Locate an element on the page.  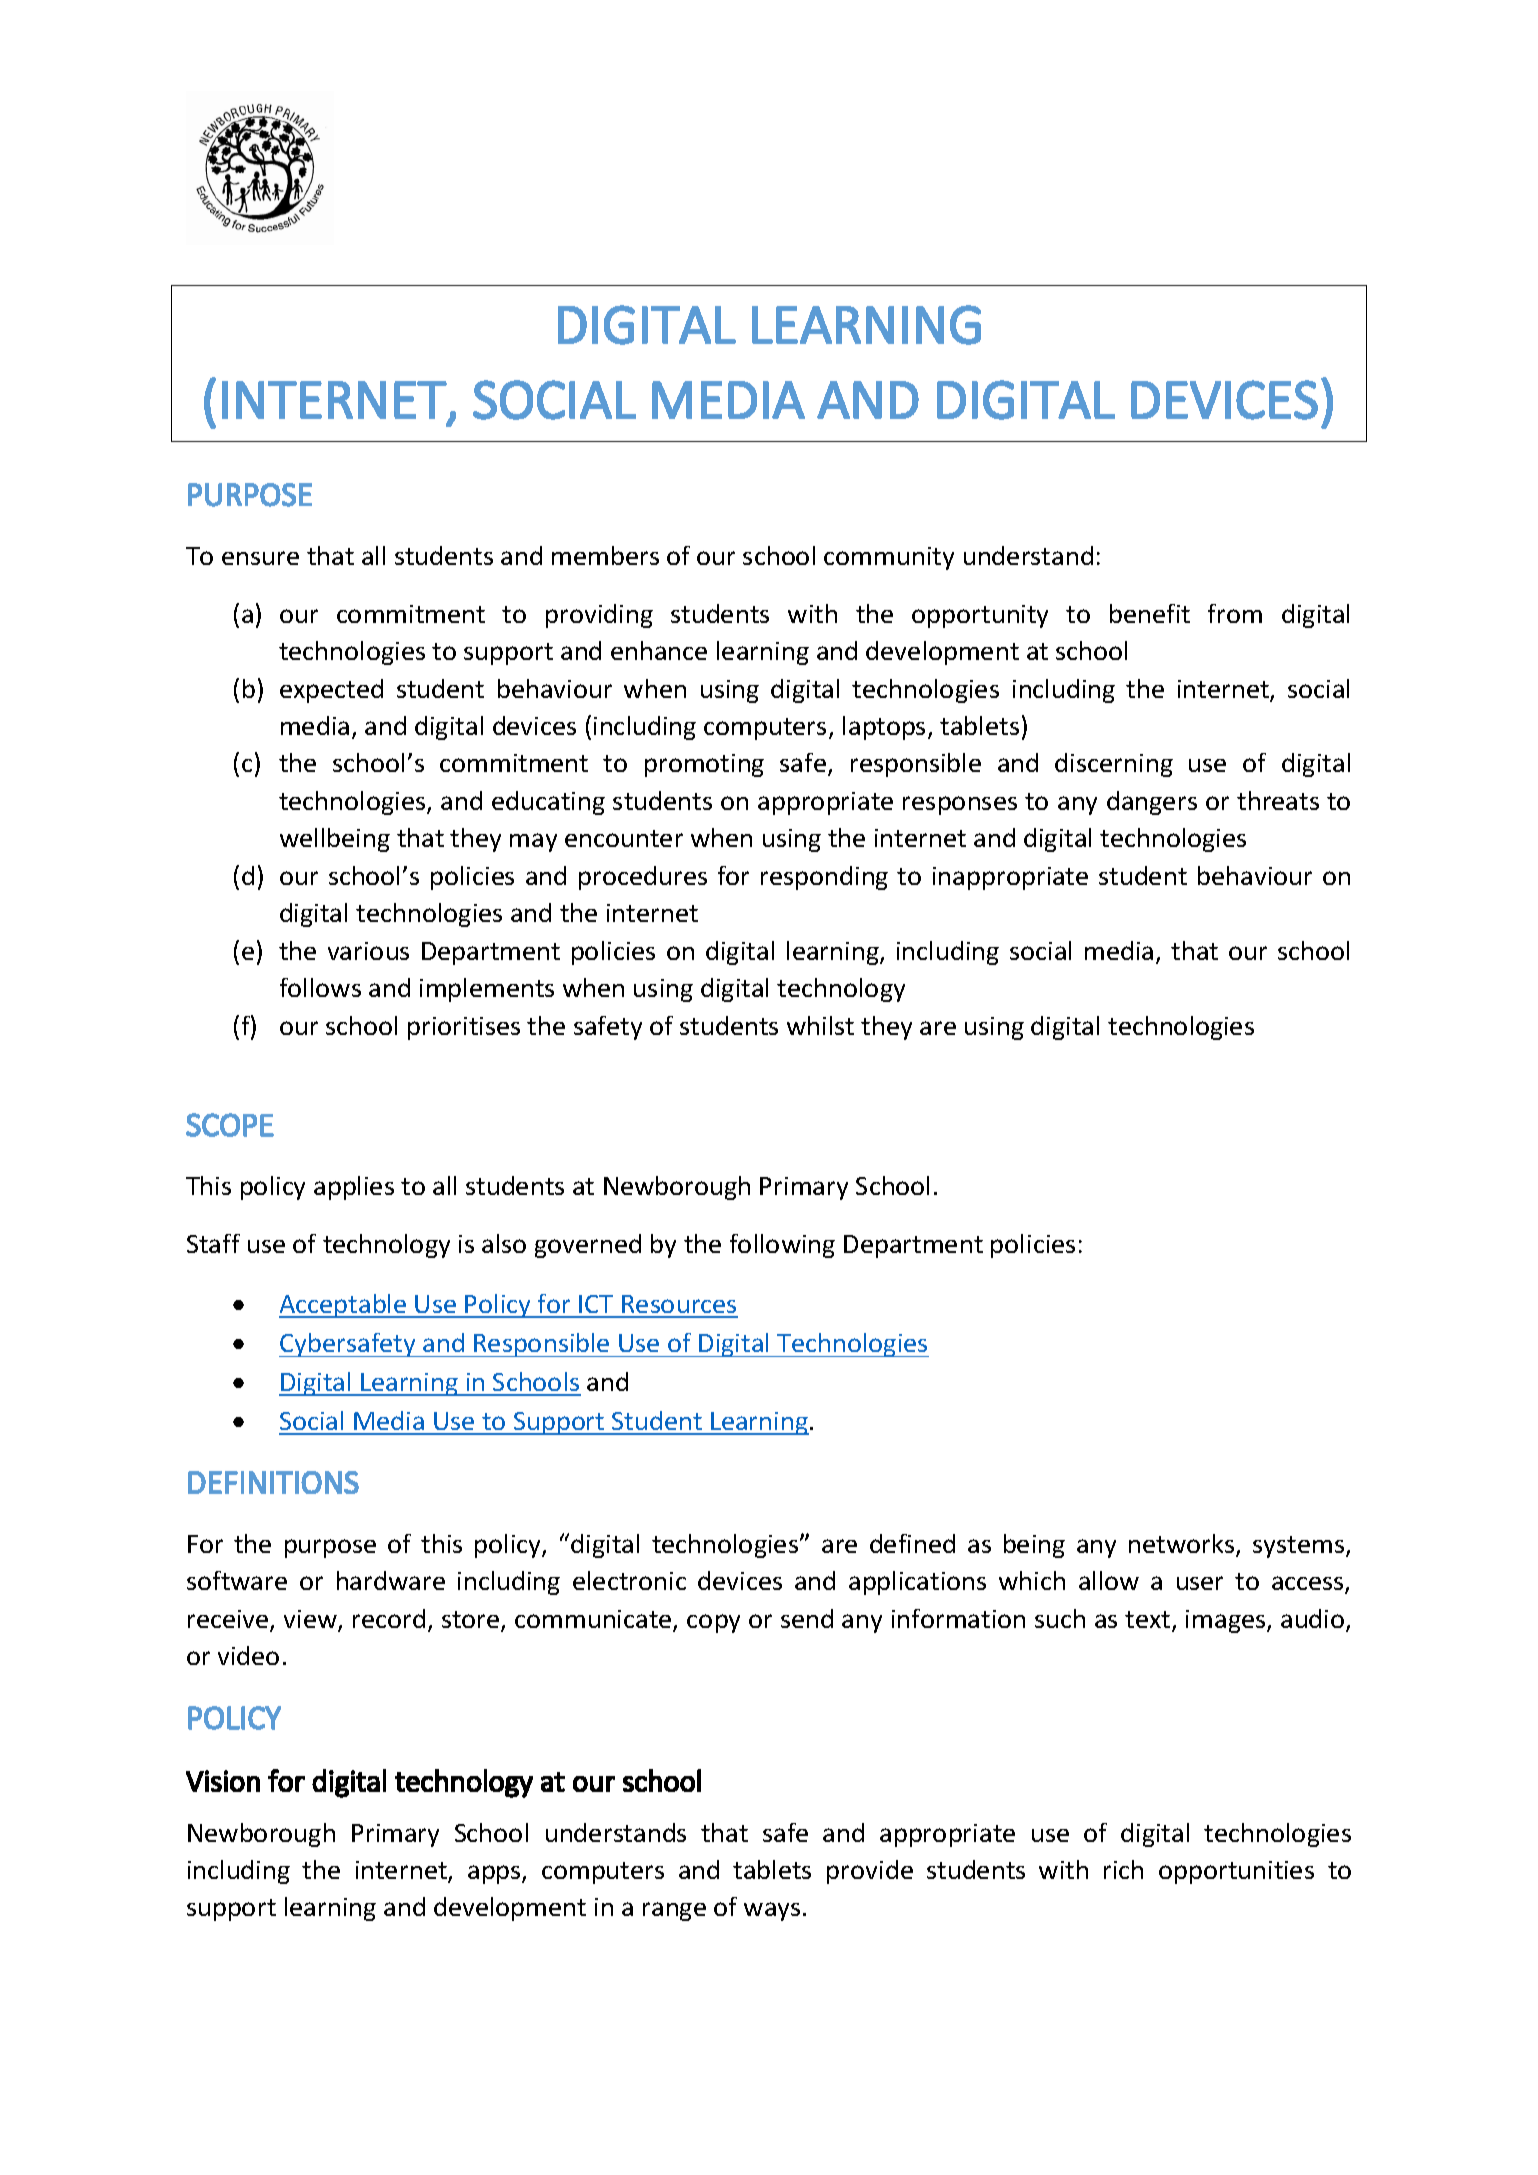
whilst is located at coordinates (820, 1025).
